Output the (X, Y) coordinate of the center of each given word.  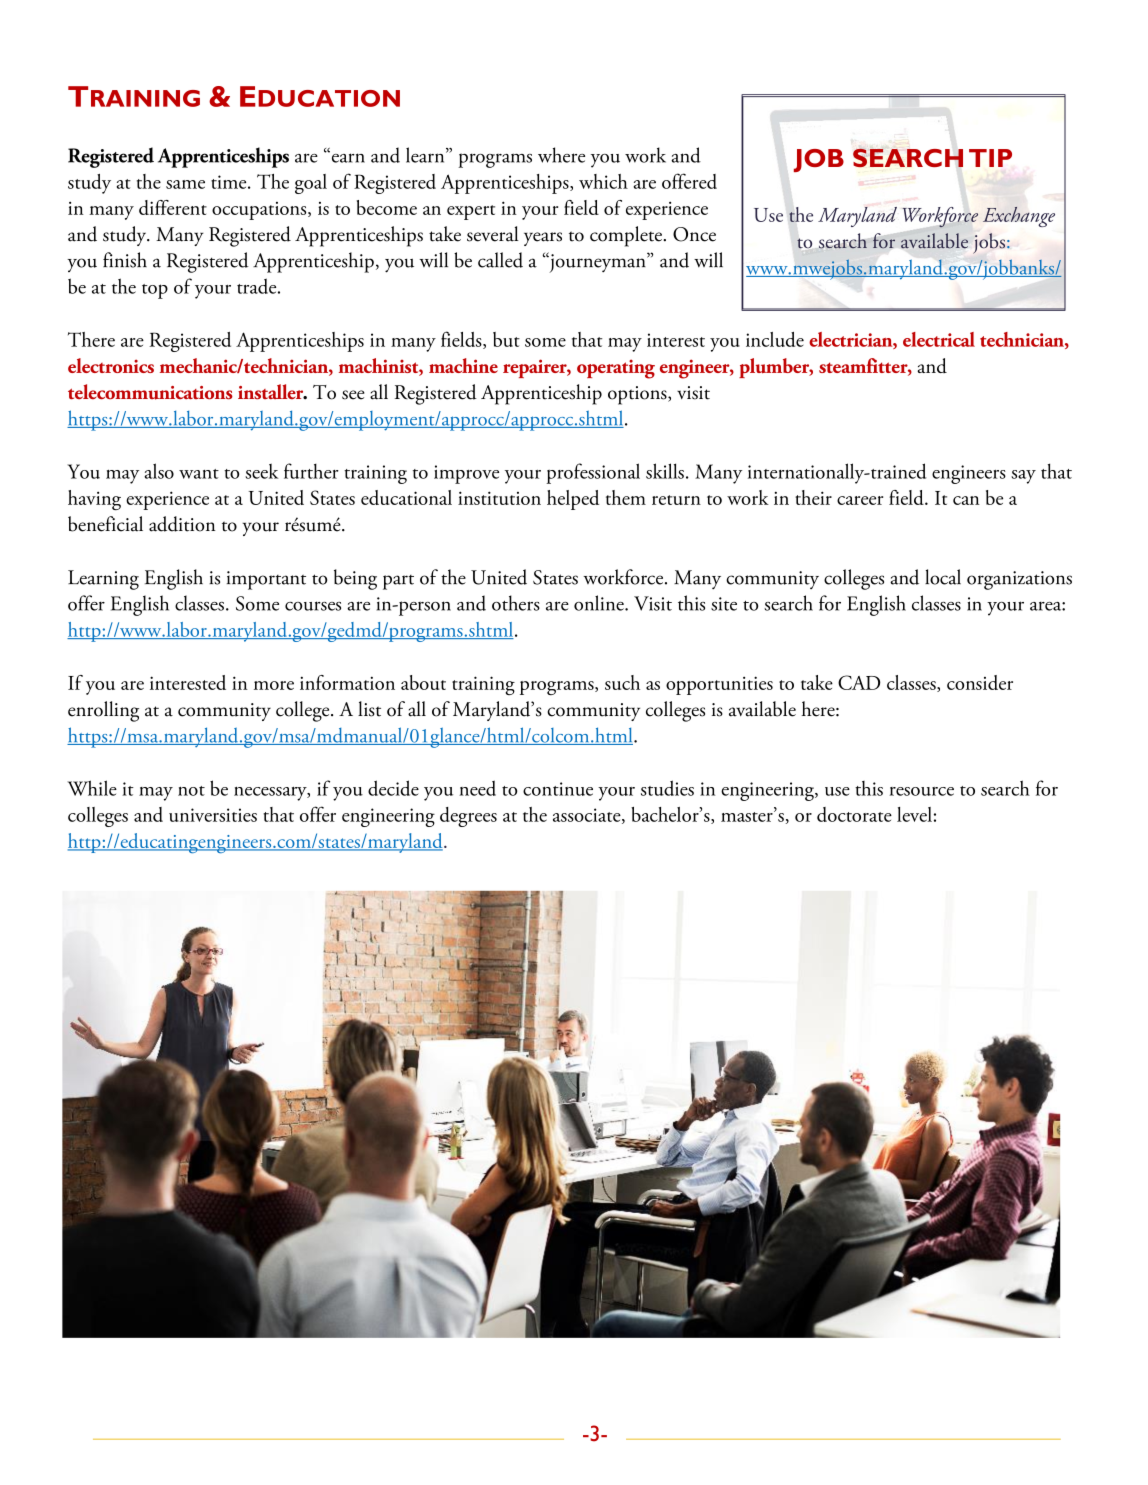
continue (558, 789)
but (506, 339)
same (185, 184)
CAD (859, 682)
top (155, 291)
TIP (990, 158)
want (199, 474)
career (860, 500)
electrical (939, 339)
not (191, 791)
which (603, 181)
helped (573, 500)
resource (922, 791)
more (274, 685)
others (516, 603)
